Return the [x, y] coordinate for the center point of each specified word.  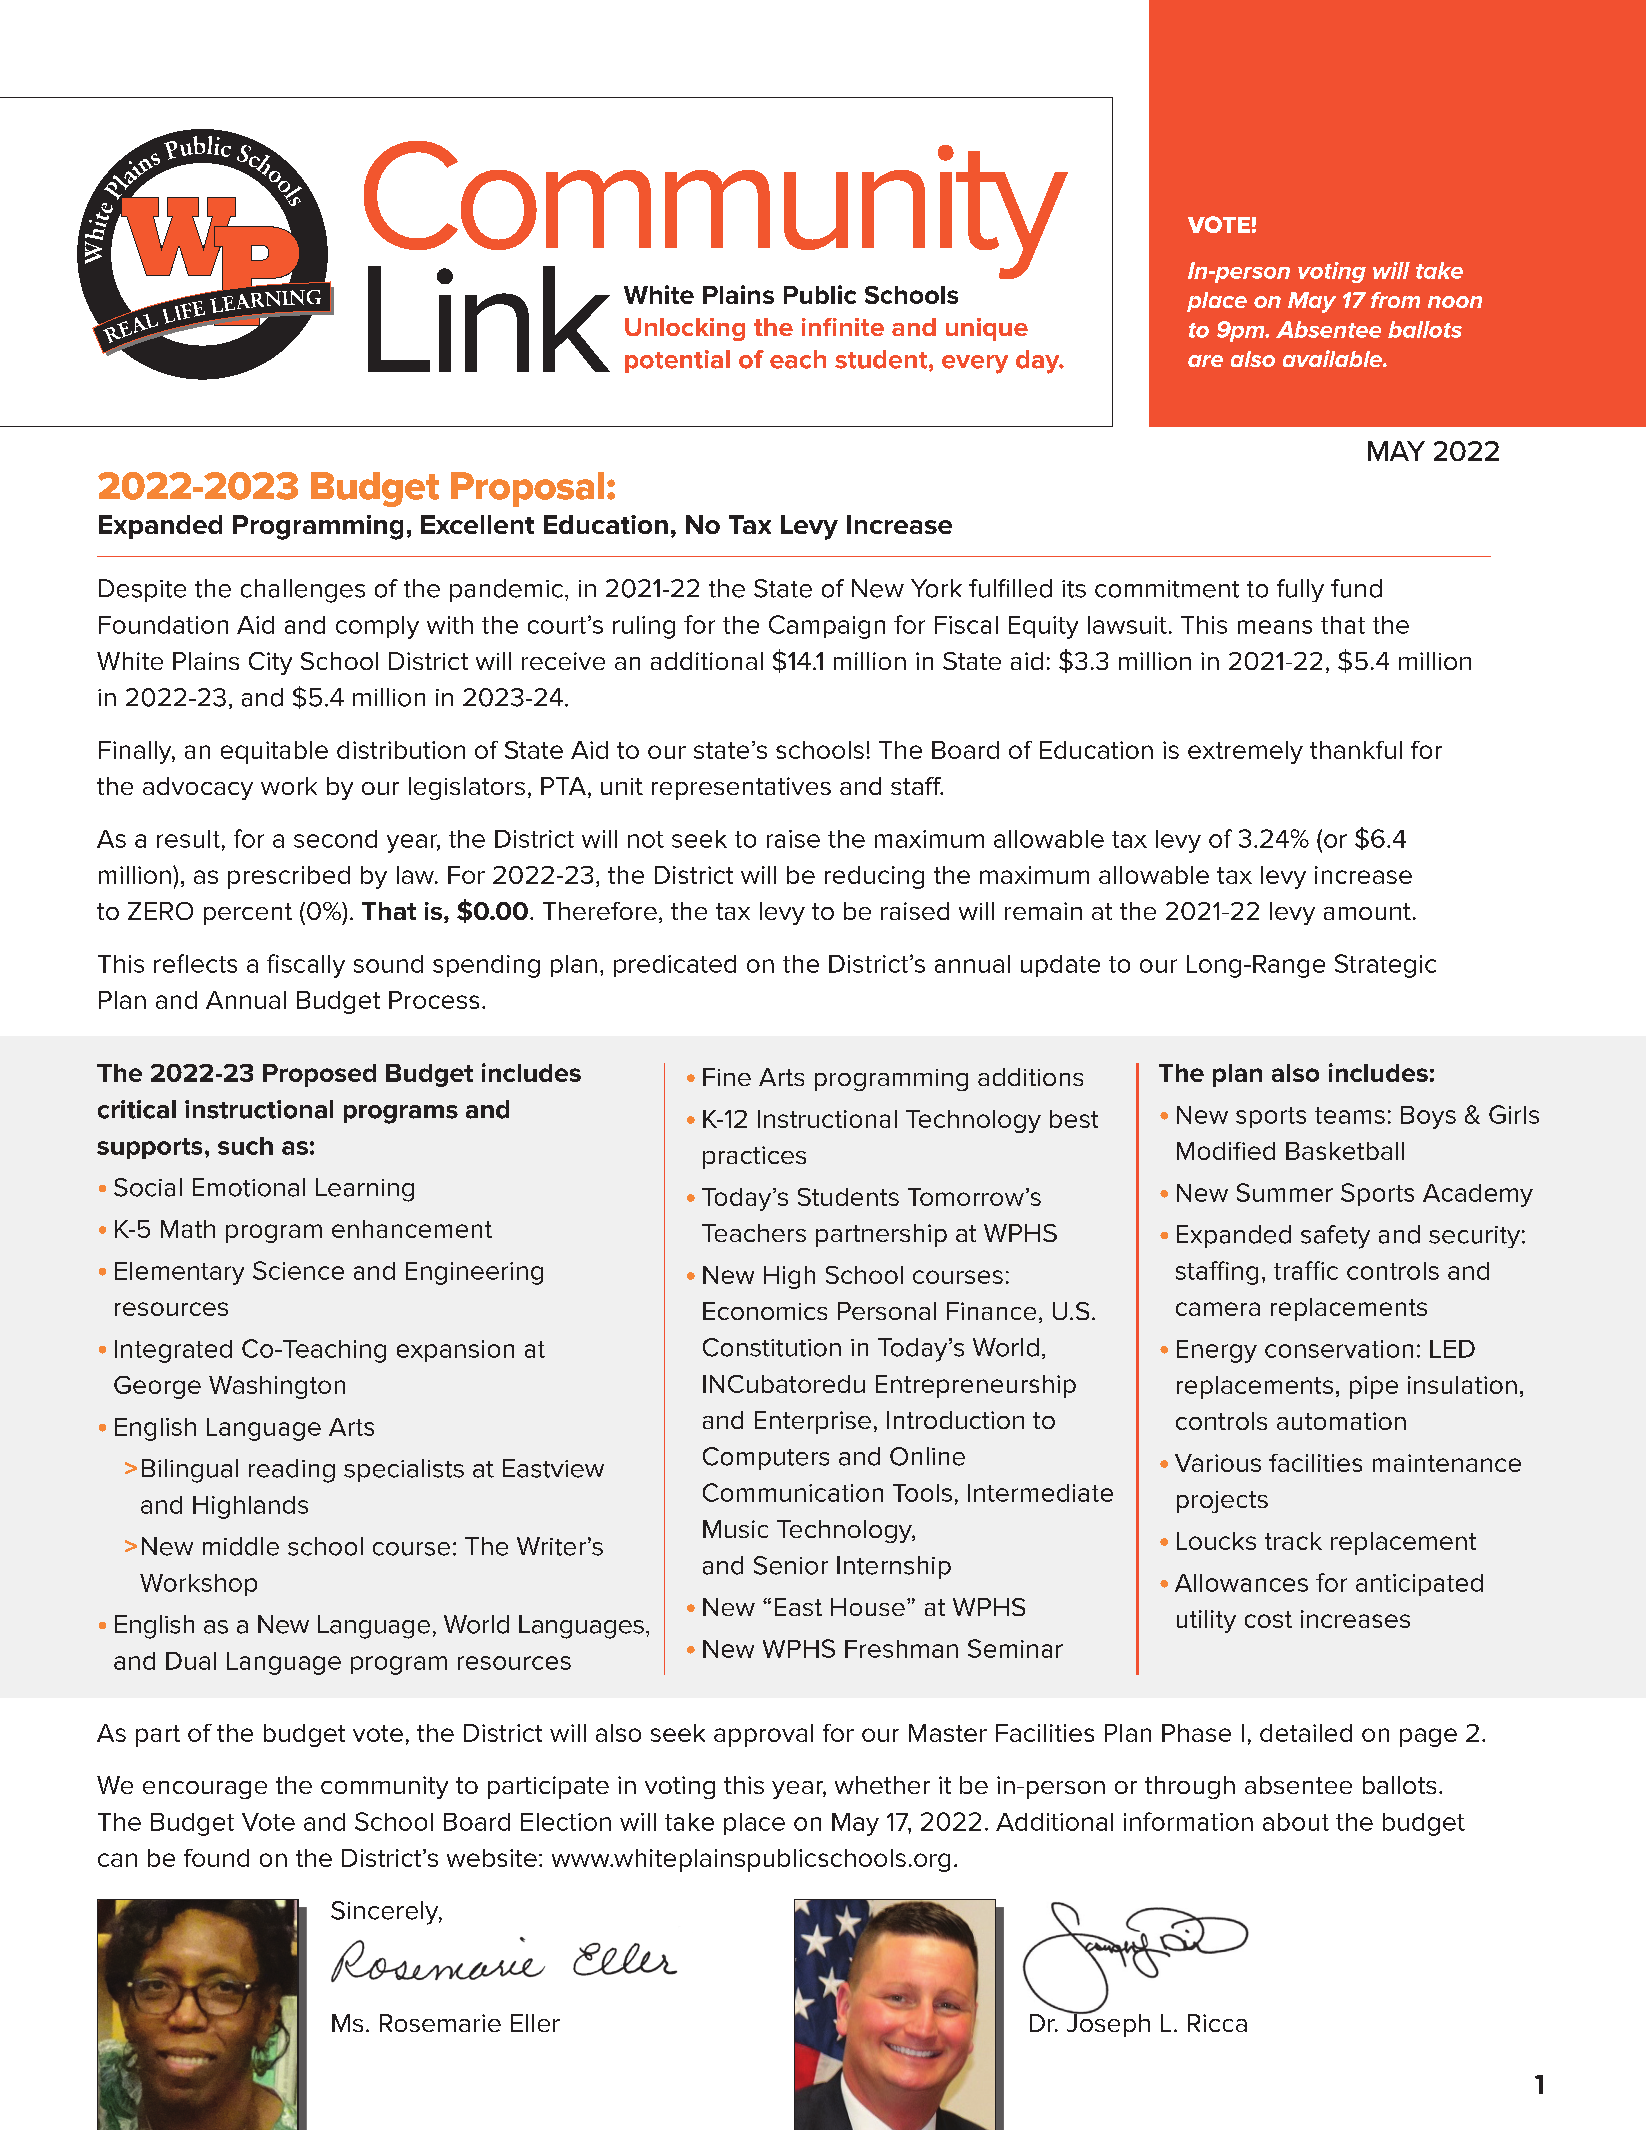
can [117, 1860]
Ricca [1217, 2023]
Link [489, 319]
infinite [843, 327]
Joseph [1108, 2024]
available [1333, 358]
